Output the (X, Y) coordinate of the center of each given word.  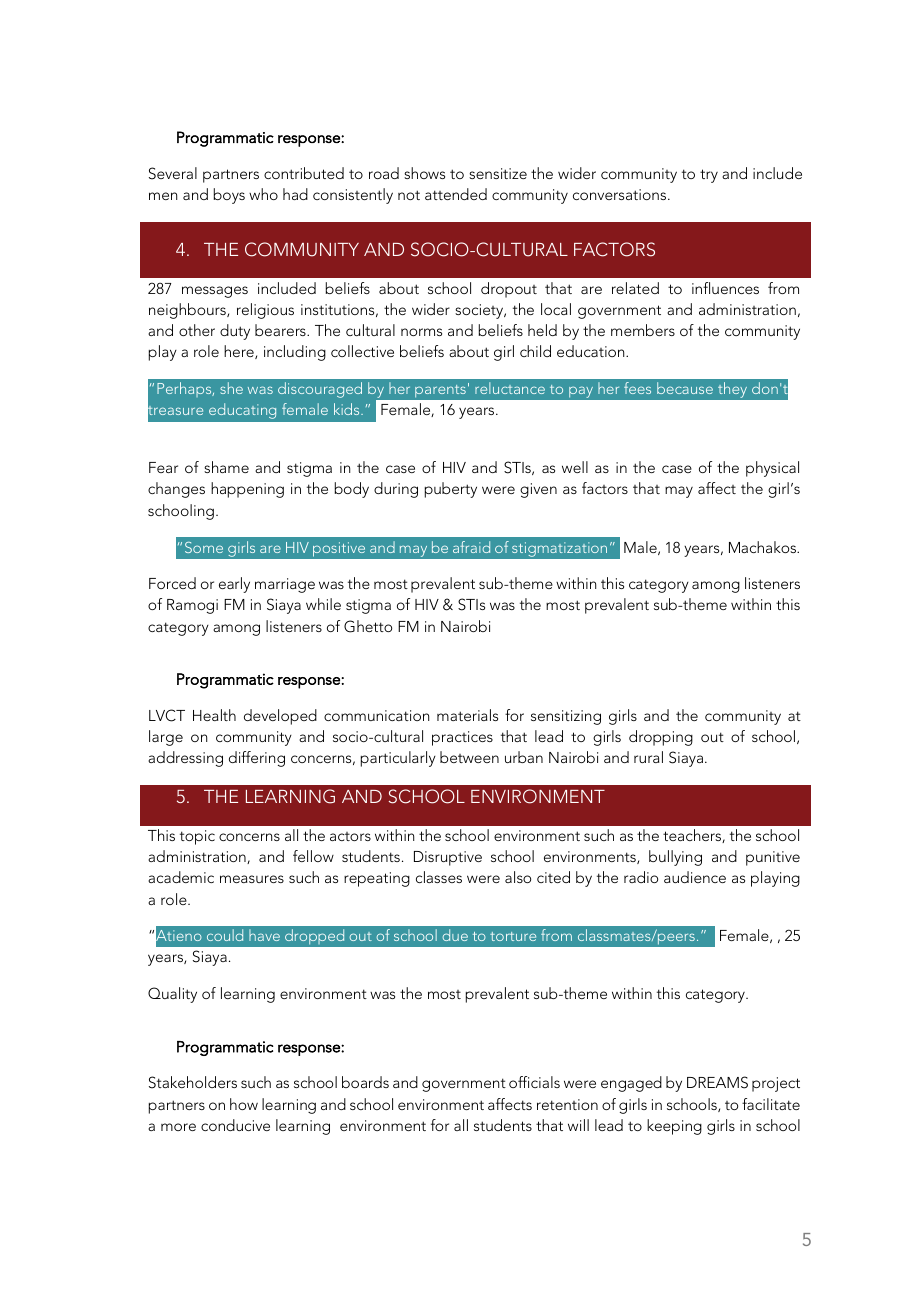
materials (467, 715)
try (709, 176)
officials (534, 1082)
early (234, 585)
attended (456, 194)
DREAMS (717, 1082)
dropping (661, 738)
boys (229, 196)
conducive (235, 1125)
